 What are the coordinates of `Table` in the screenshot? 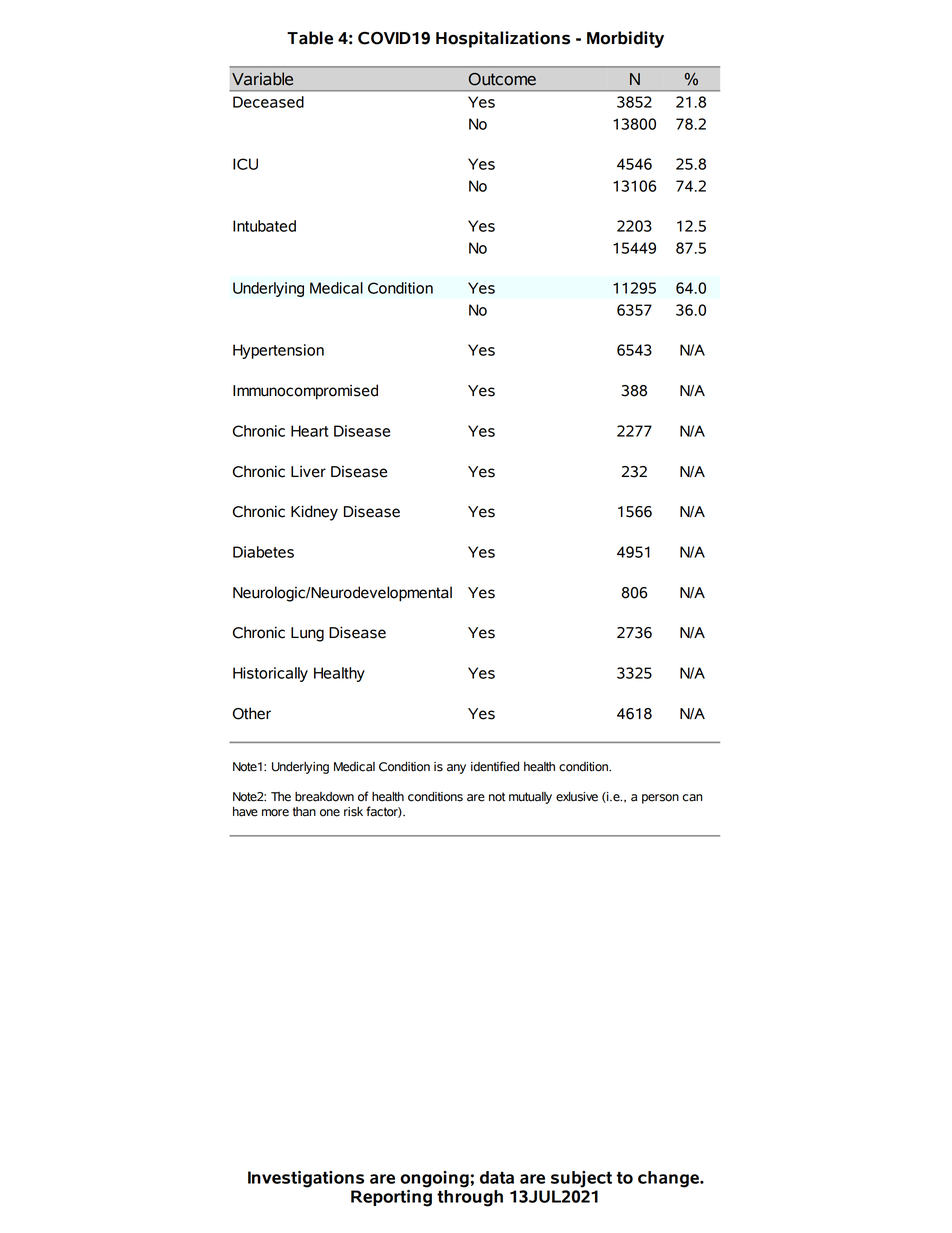 It's located at (310, 38).
